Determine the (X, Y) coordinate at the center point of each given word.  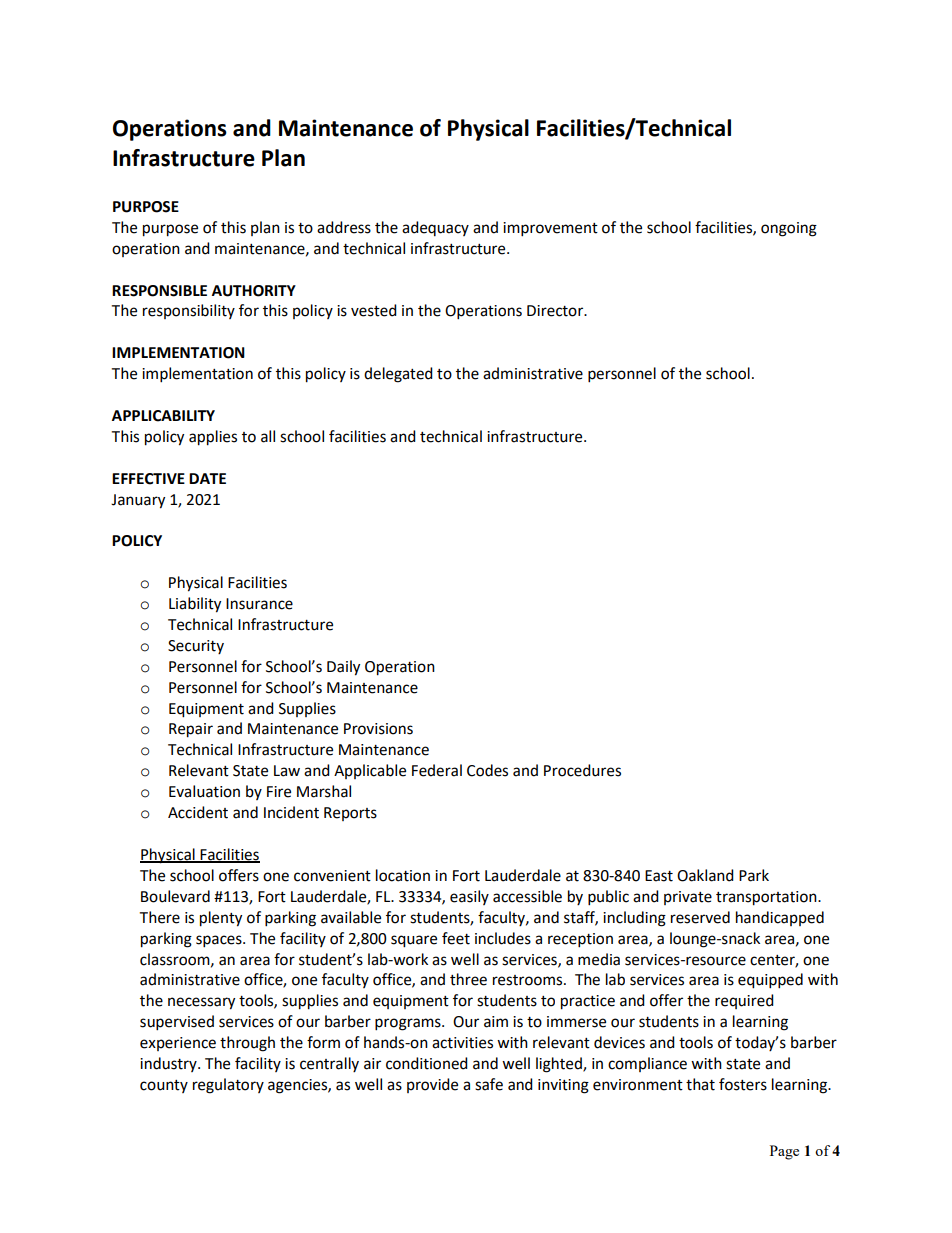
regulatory (228, 1086)
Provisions (378, 729)
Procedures (582, 770)
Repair (191, 730)
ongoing (789, 229)
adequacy (435, 228)
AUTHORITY (254, 291)
